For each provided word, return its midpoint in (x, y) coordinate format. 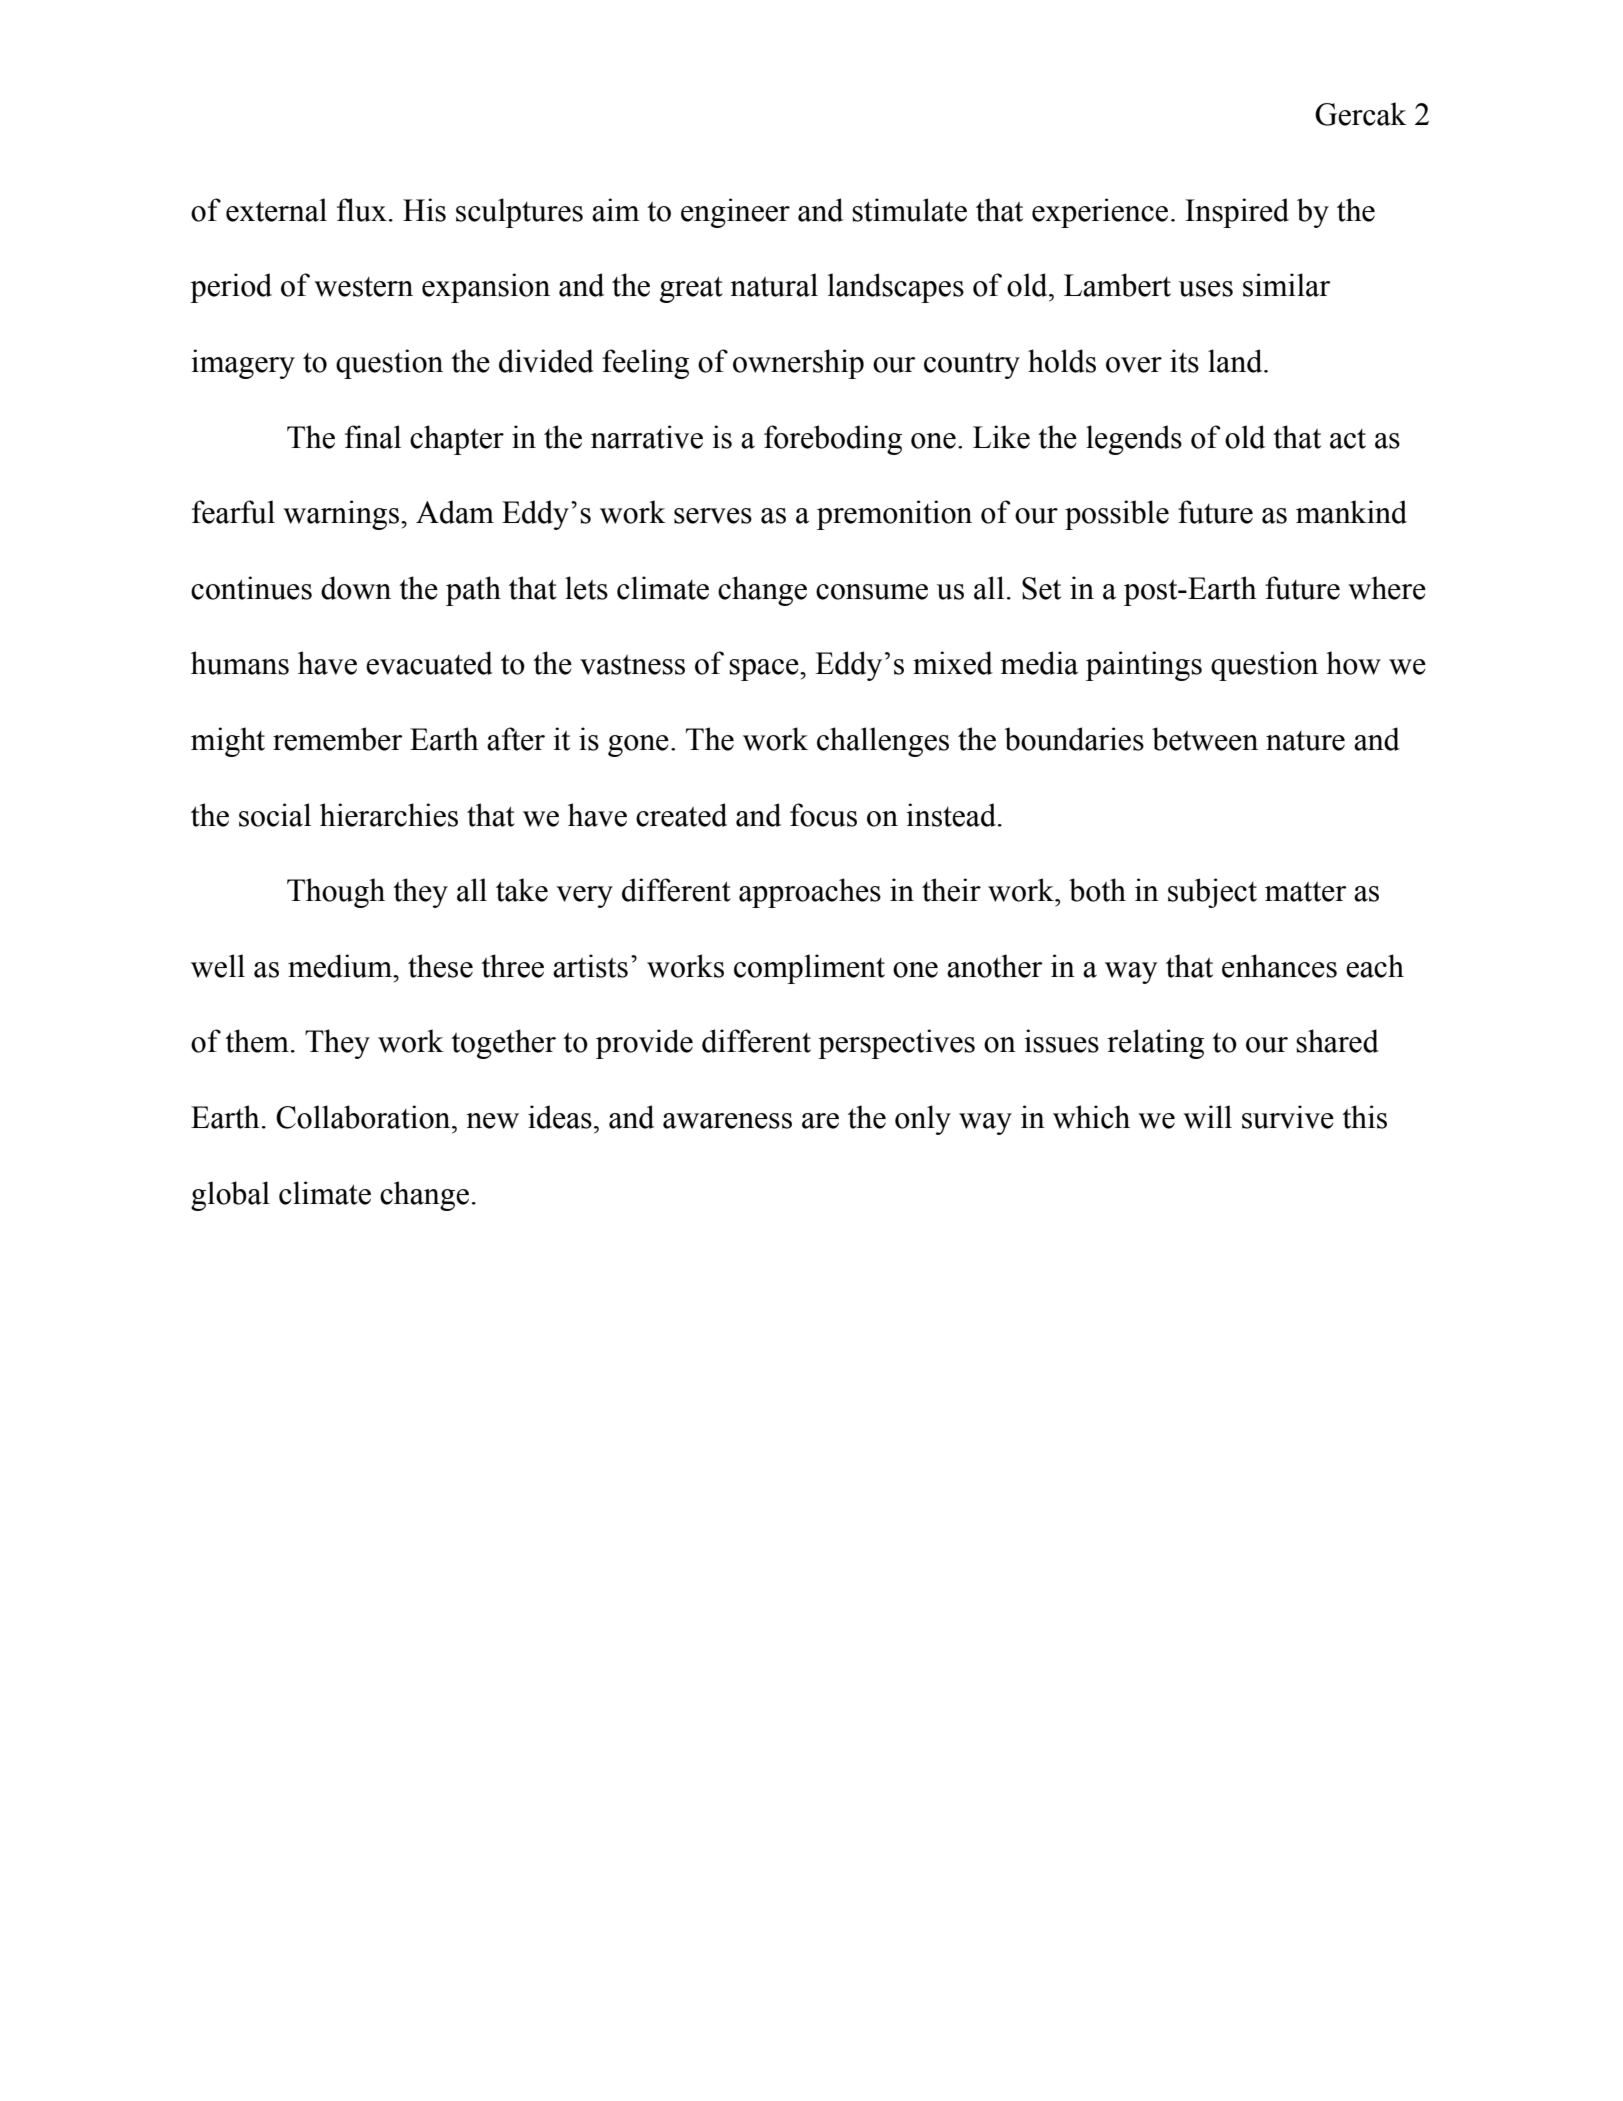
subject (1212, 893)
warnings (342, 515)
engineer (735, 213)
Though (336, 893)
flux (362, 210)
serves (713, 516)
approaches (810, 893)
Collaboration (364, 1117)
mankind (1351, 512)
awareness (727, 1121)
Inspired (1237, 213)
